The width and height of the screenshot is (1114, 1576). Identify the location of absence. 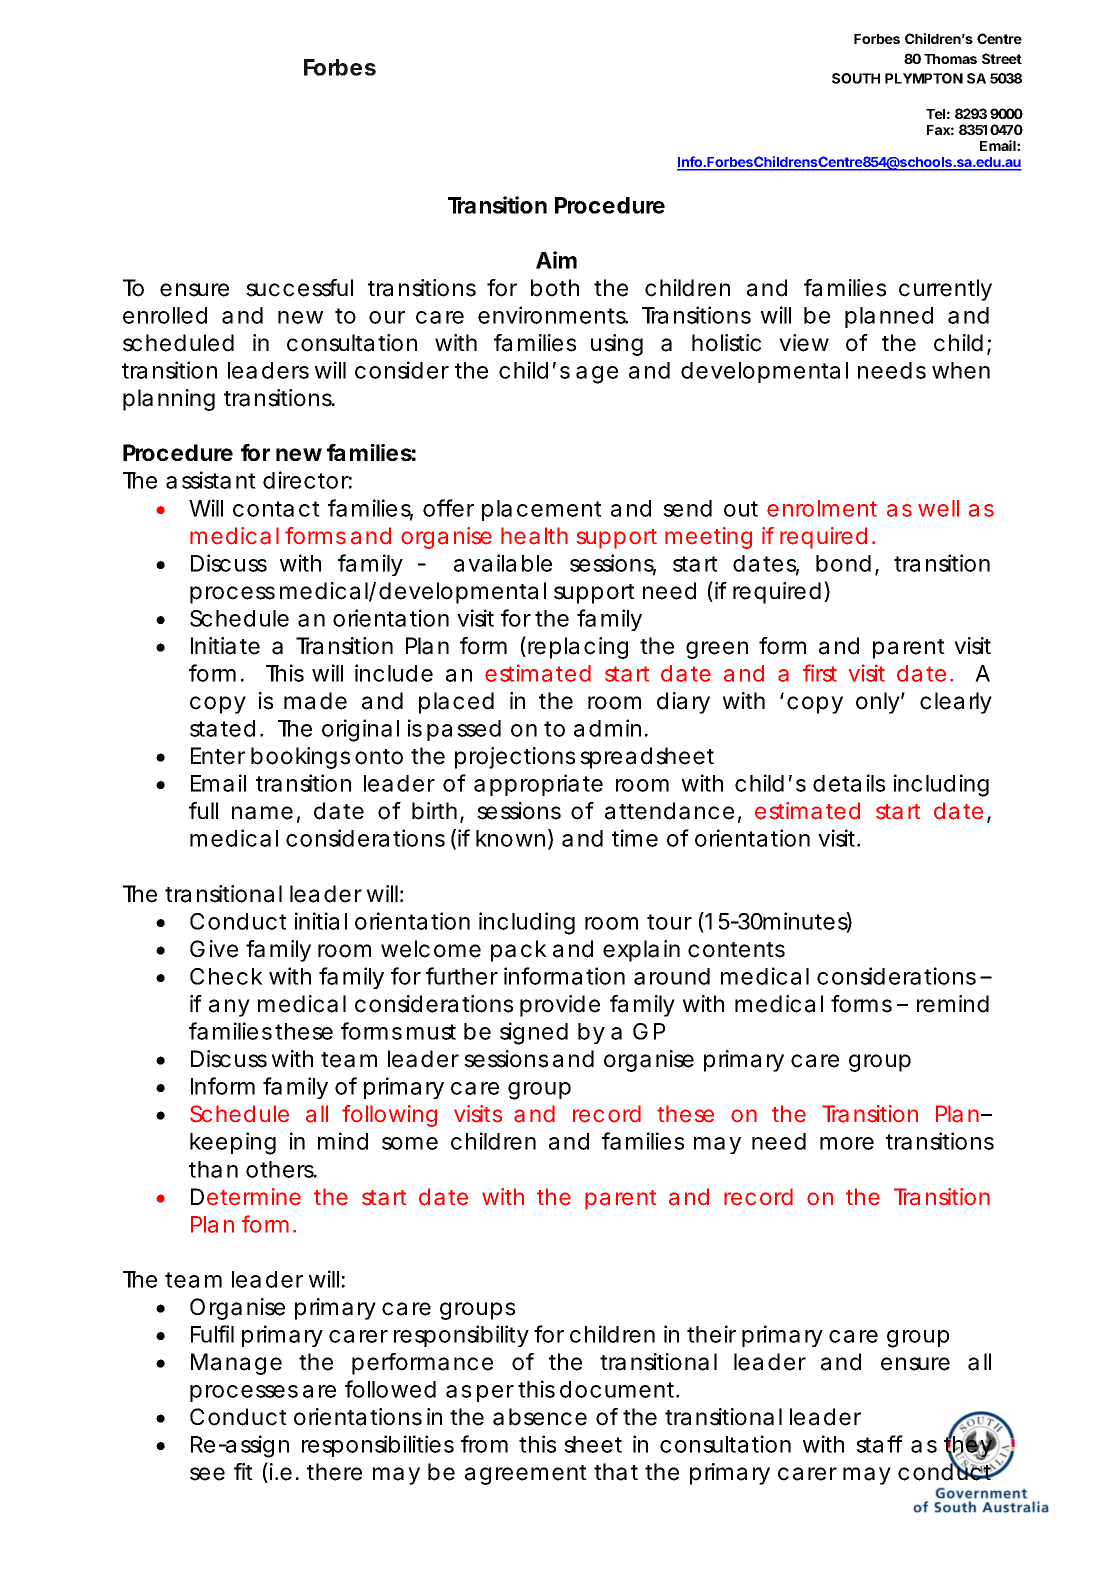
(540, 1417).
